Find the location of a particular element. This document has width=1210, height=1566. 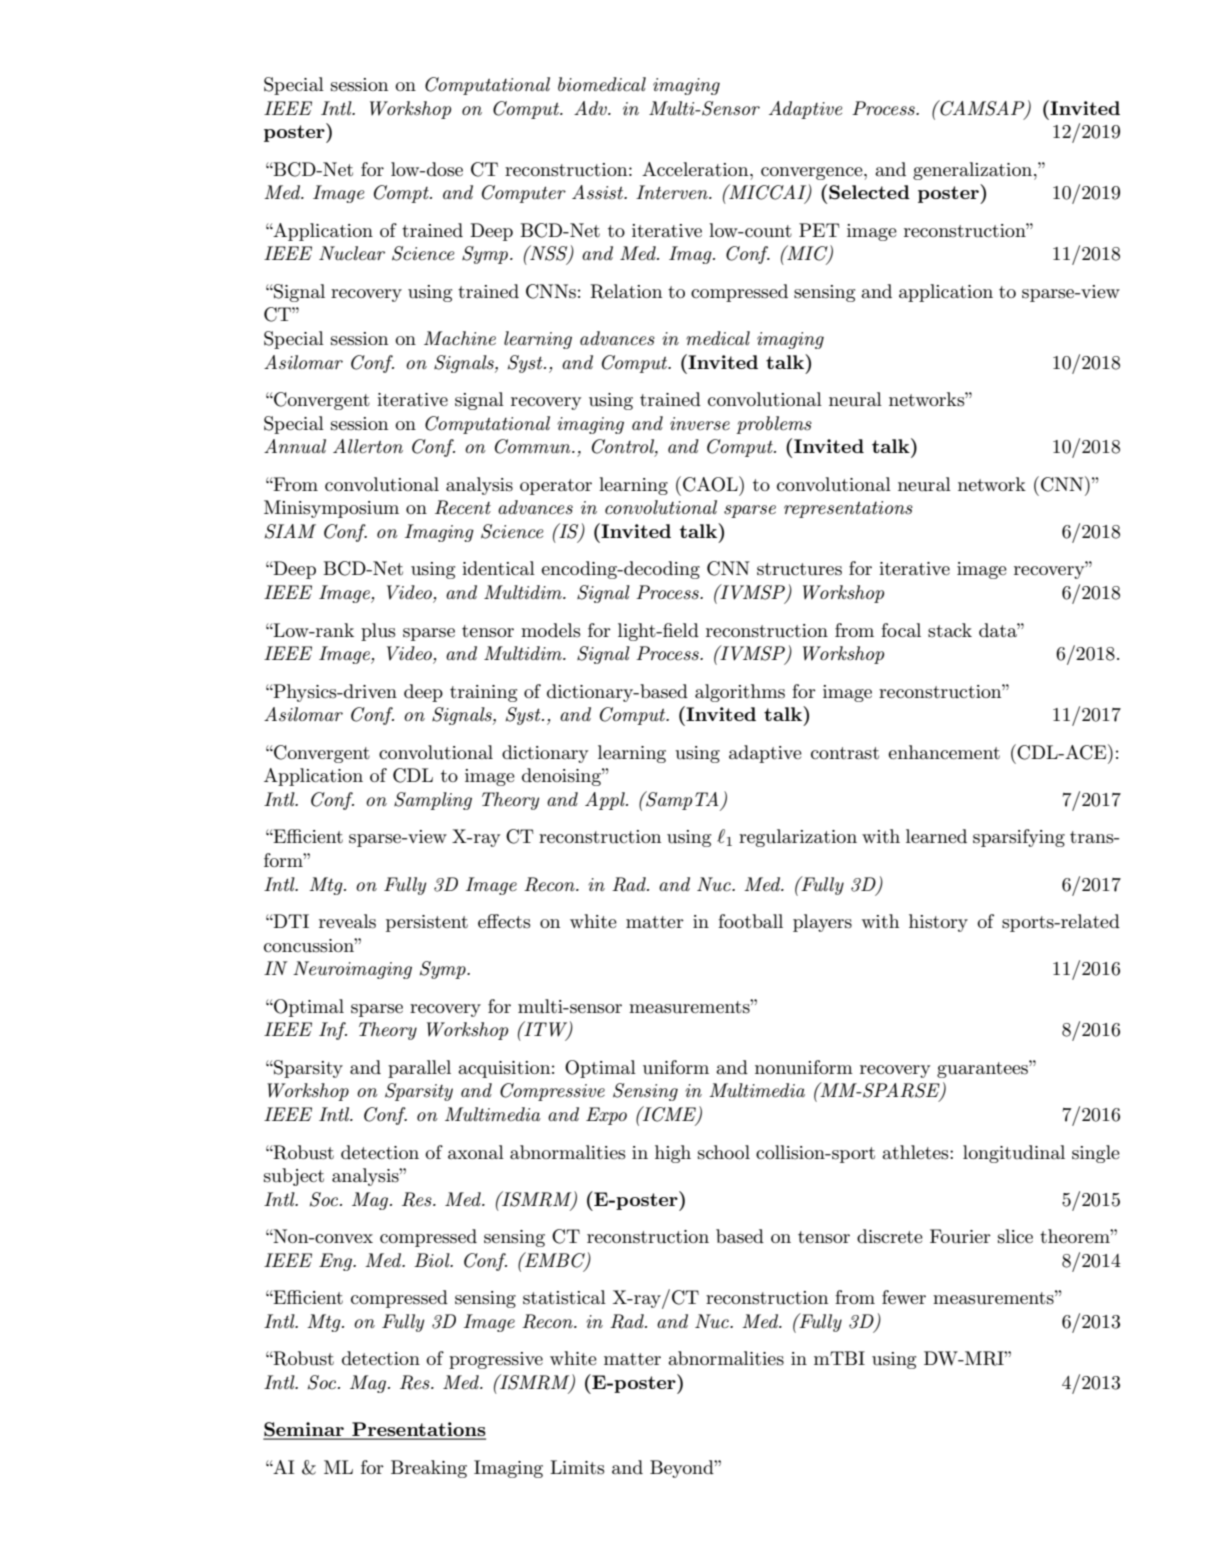

Limits is located at coordinates (577, 1467).
